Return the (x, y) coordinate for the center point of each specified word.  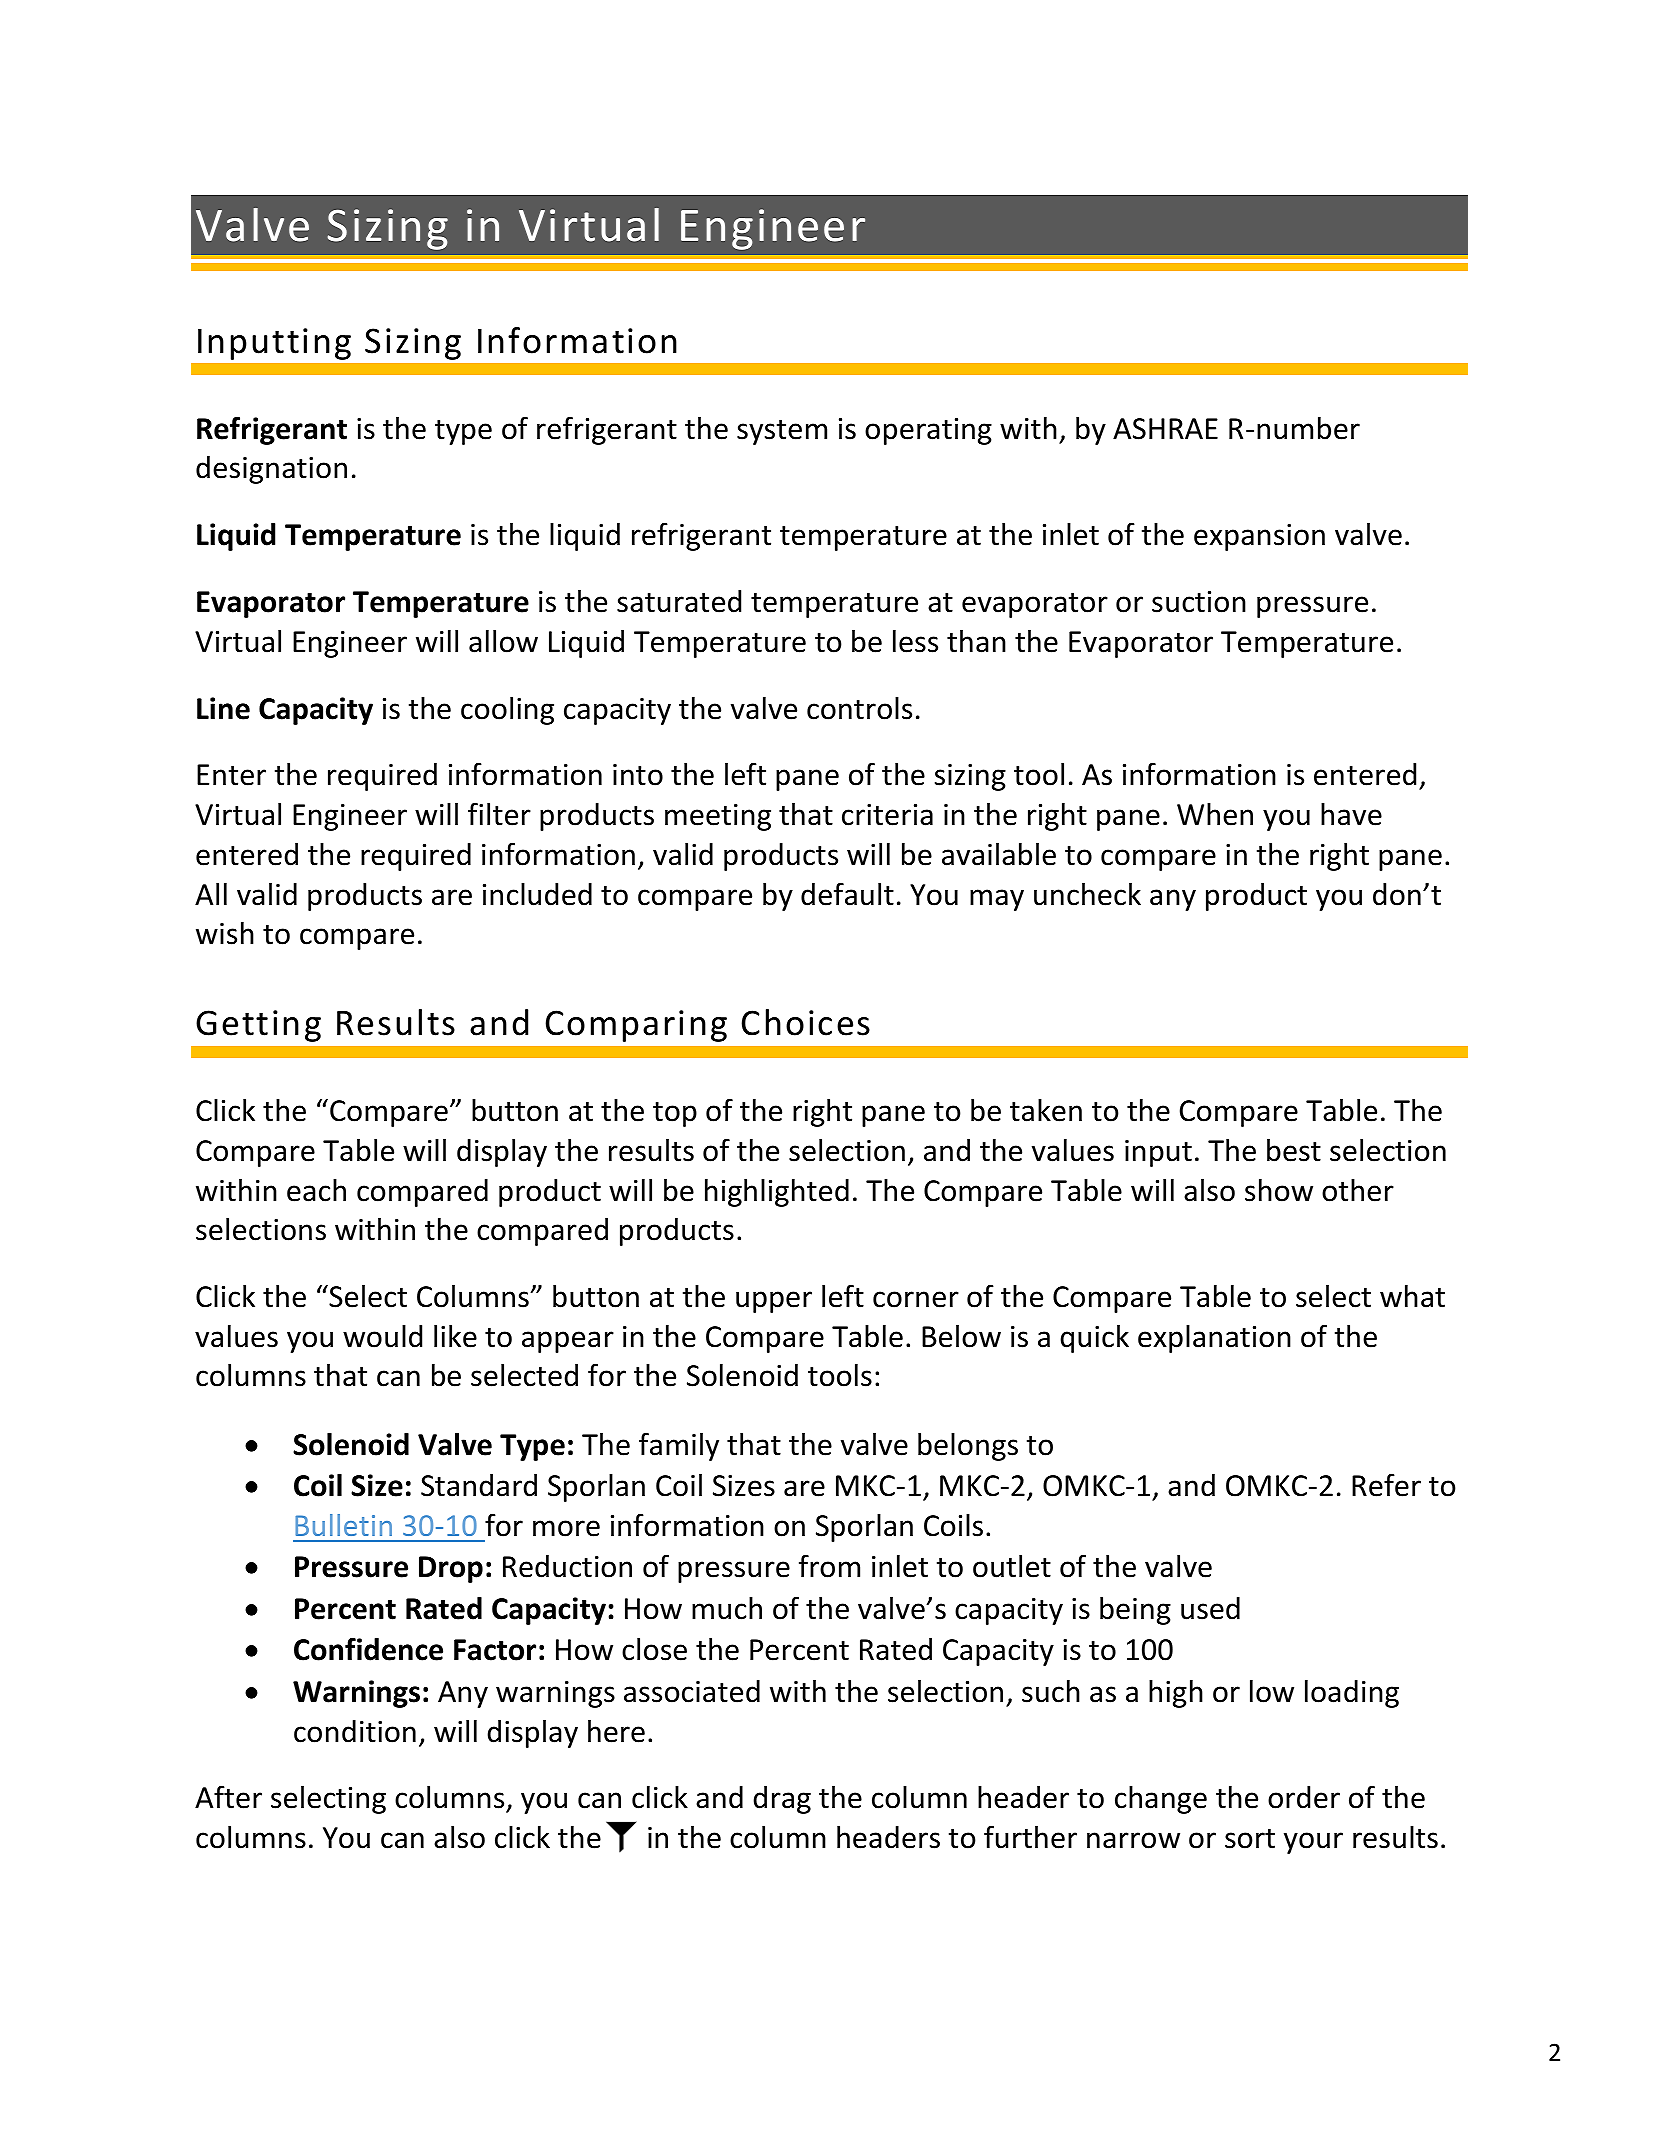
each (316, 1190)
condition (355, 1731)
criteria (887, 815)
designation (271, 470)
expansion (1259, 537)
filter (499, 814)
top (675, 1114)
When (1215, 814)
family (679, 1446)
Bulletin (343, 1525)
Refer (1386, 1485)
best (1294, 1150)
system (782, 432)
